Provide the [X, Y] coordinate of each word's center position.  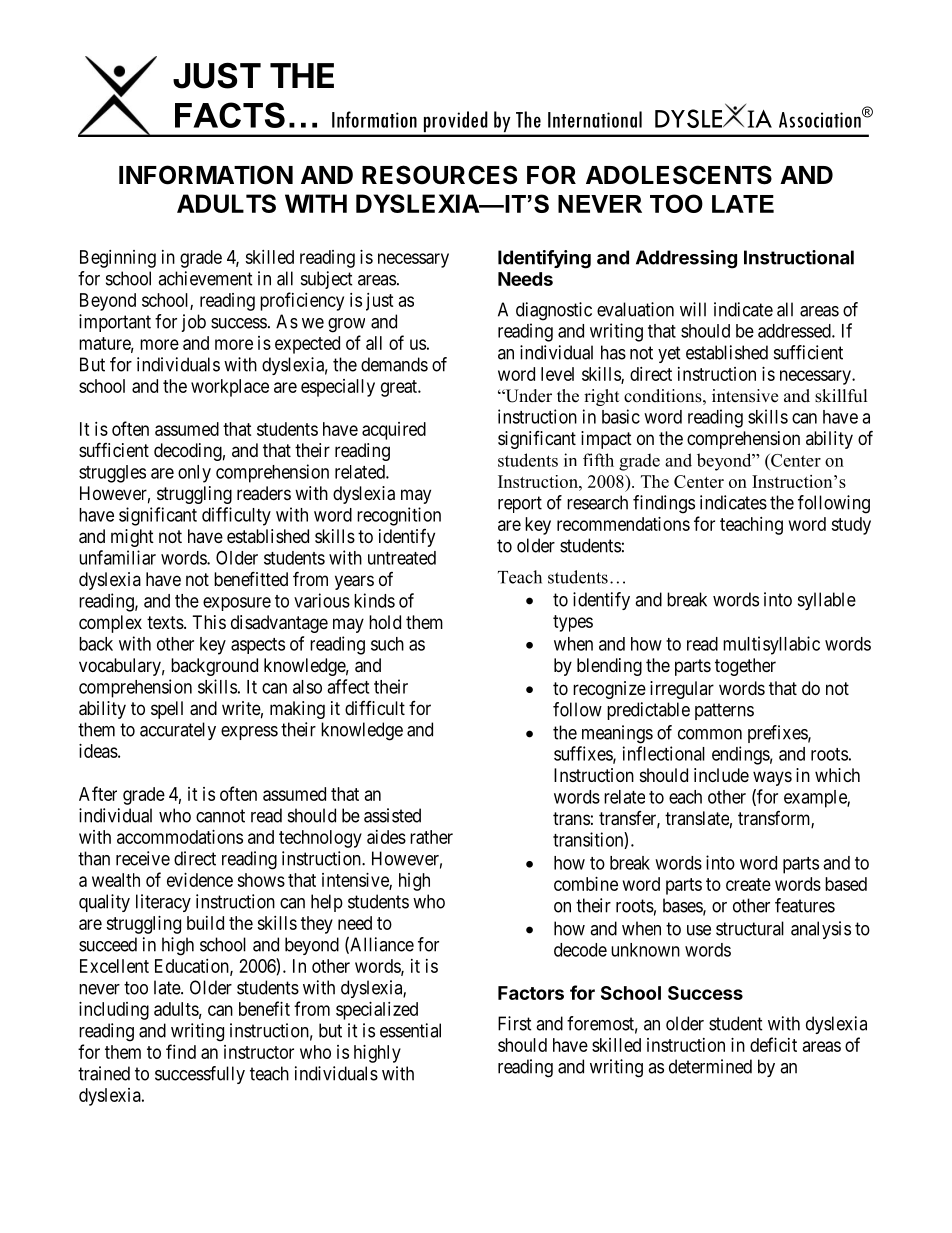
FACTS [230, 115]
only [194, 474]
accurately [178, 731]
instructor [259, 1052]
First [515, 1023]
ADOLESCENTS [679, 175]
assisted [392, 815]
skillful [841, 396]
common [710, 734]
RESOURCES [439, 175]
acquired [394, 431]
